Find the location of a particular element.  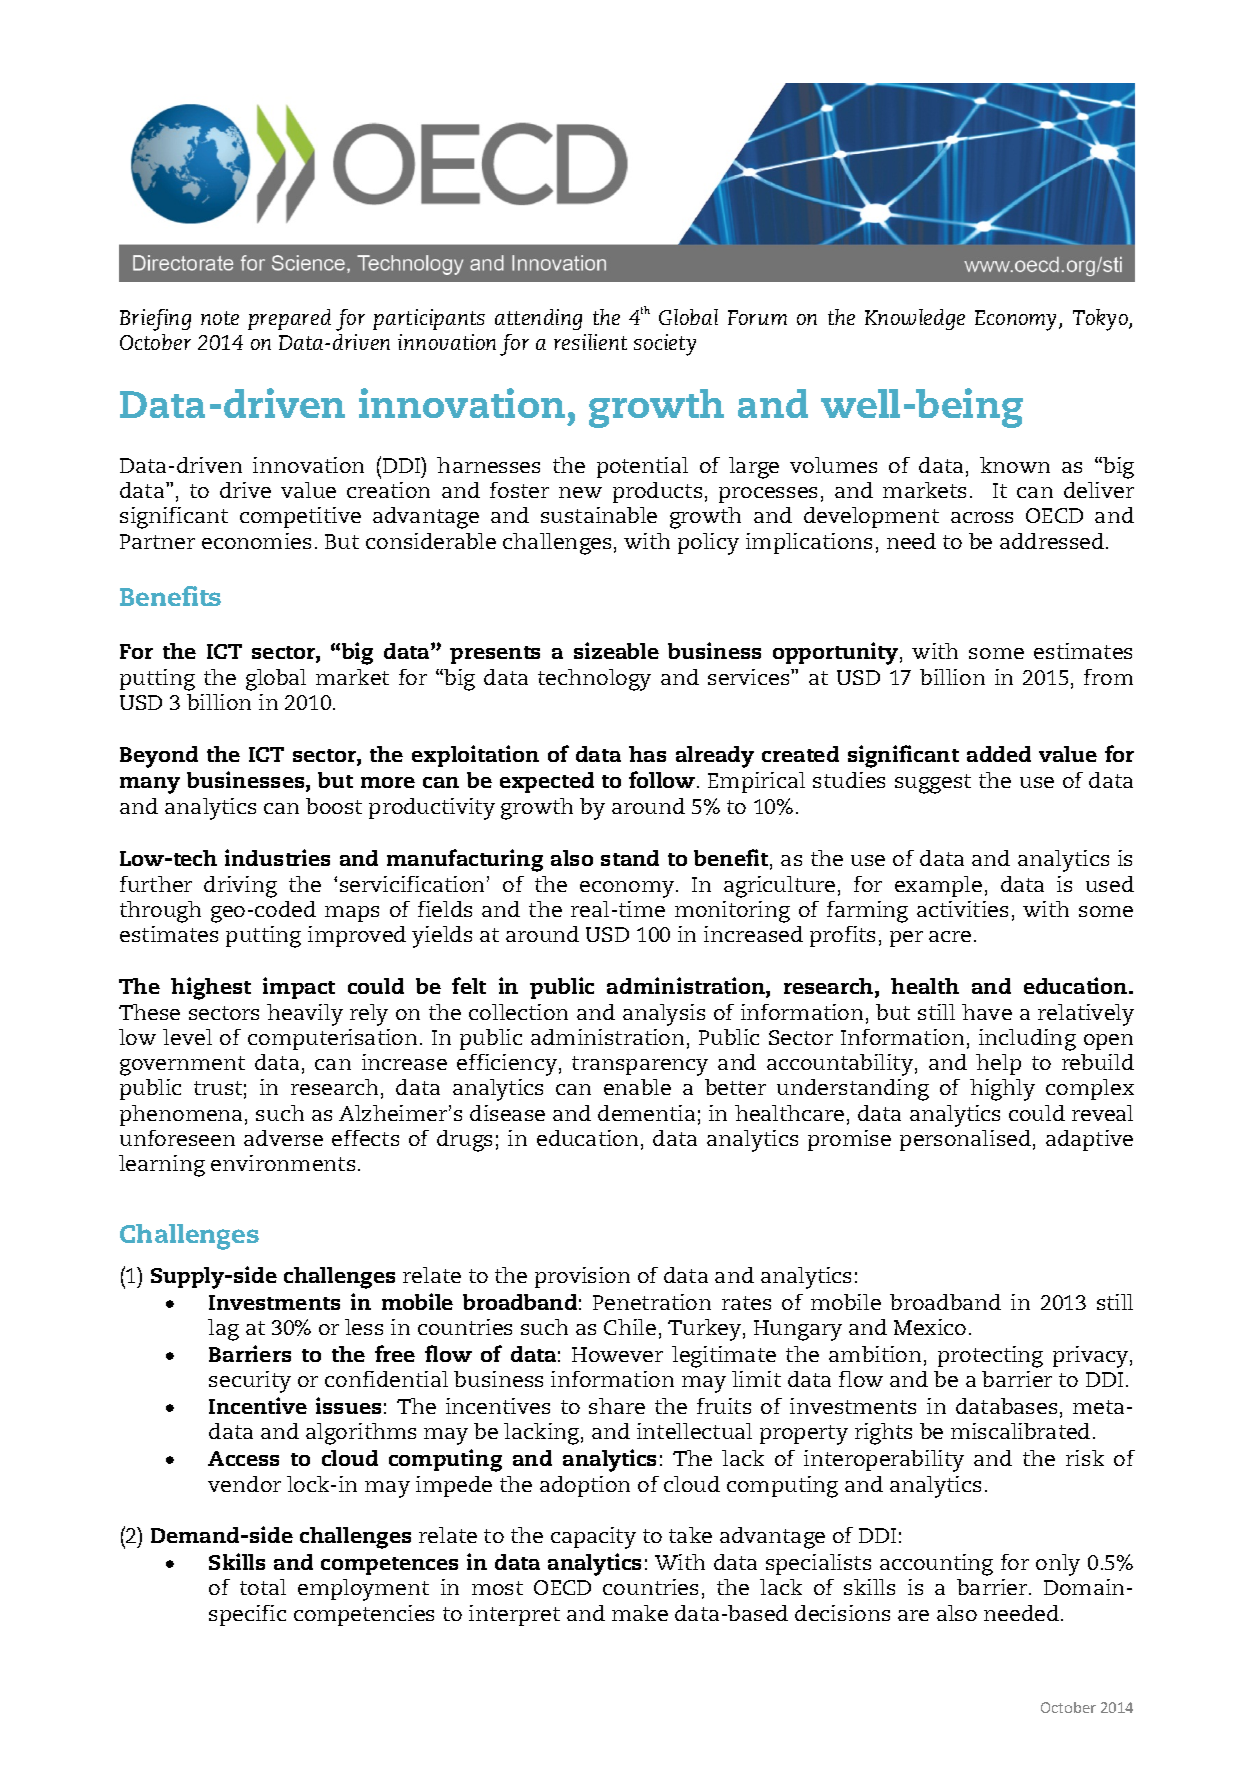

has is located at coordinates (647, 754).
